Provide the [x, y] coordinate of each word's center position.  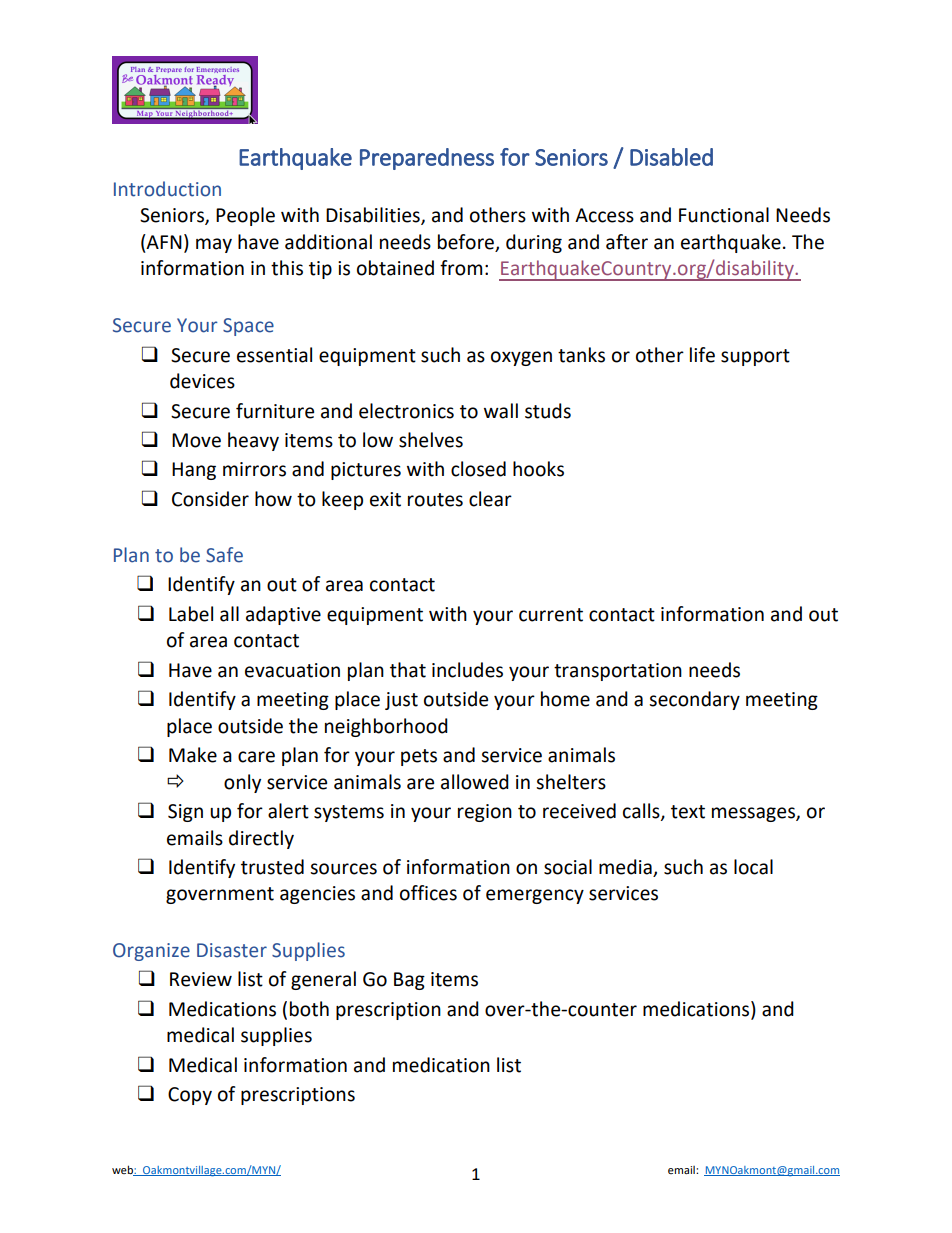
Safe [224, 555]
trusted [272, 867]
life [702, 355]
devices [202, 381]
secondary [694, 700]
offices [428, 893]
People [245, 216]
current [551, 615]
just [401, 701]
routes [435, 500]
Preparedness [427, 159]
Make [193, 755]
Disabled [671, 157]
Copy [190, 1096]
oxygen [521, 358]
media [626, 868]
